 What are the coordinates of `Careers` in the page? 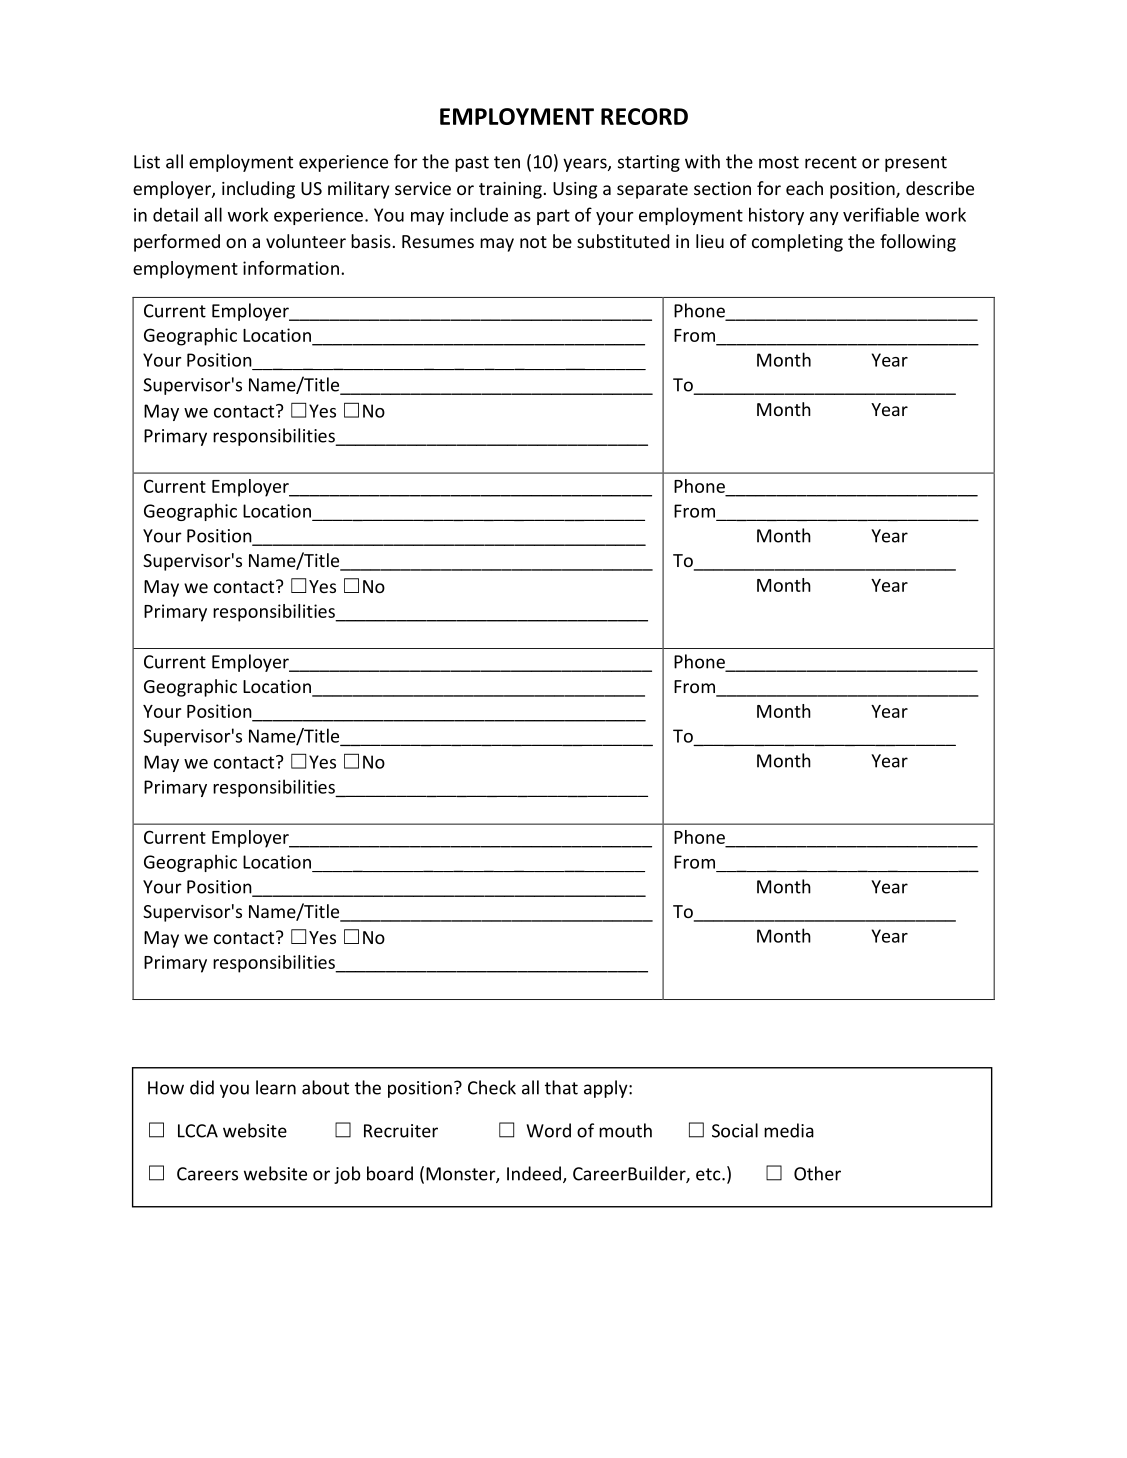 It's located at (207, 1174).
